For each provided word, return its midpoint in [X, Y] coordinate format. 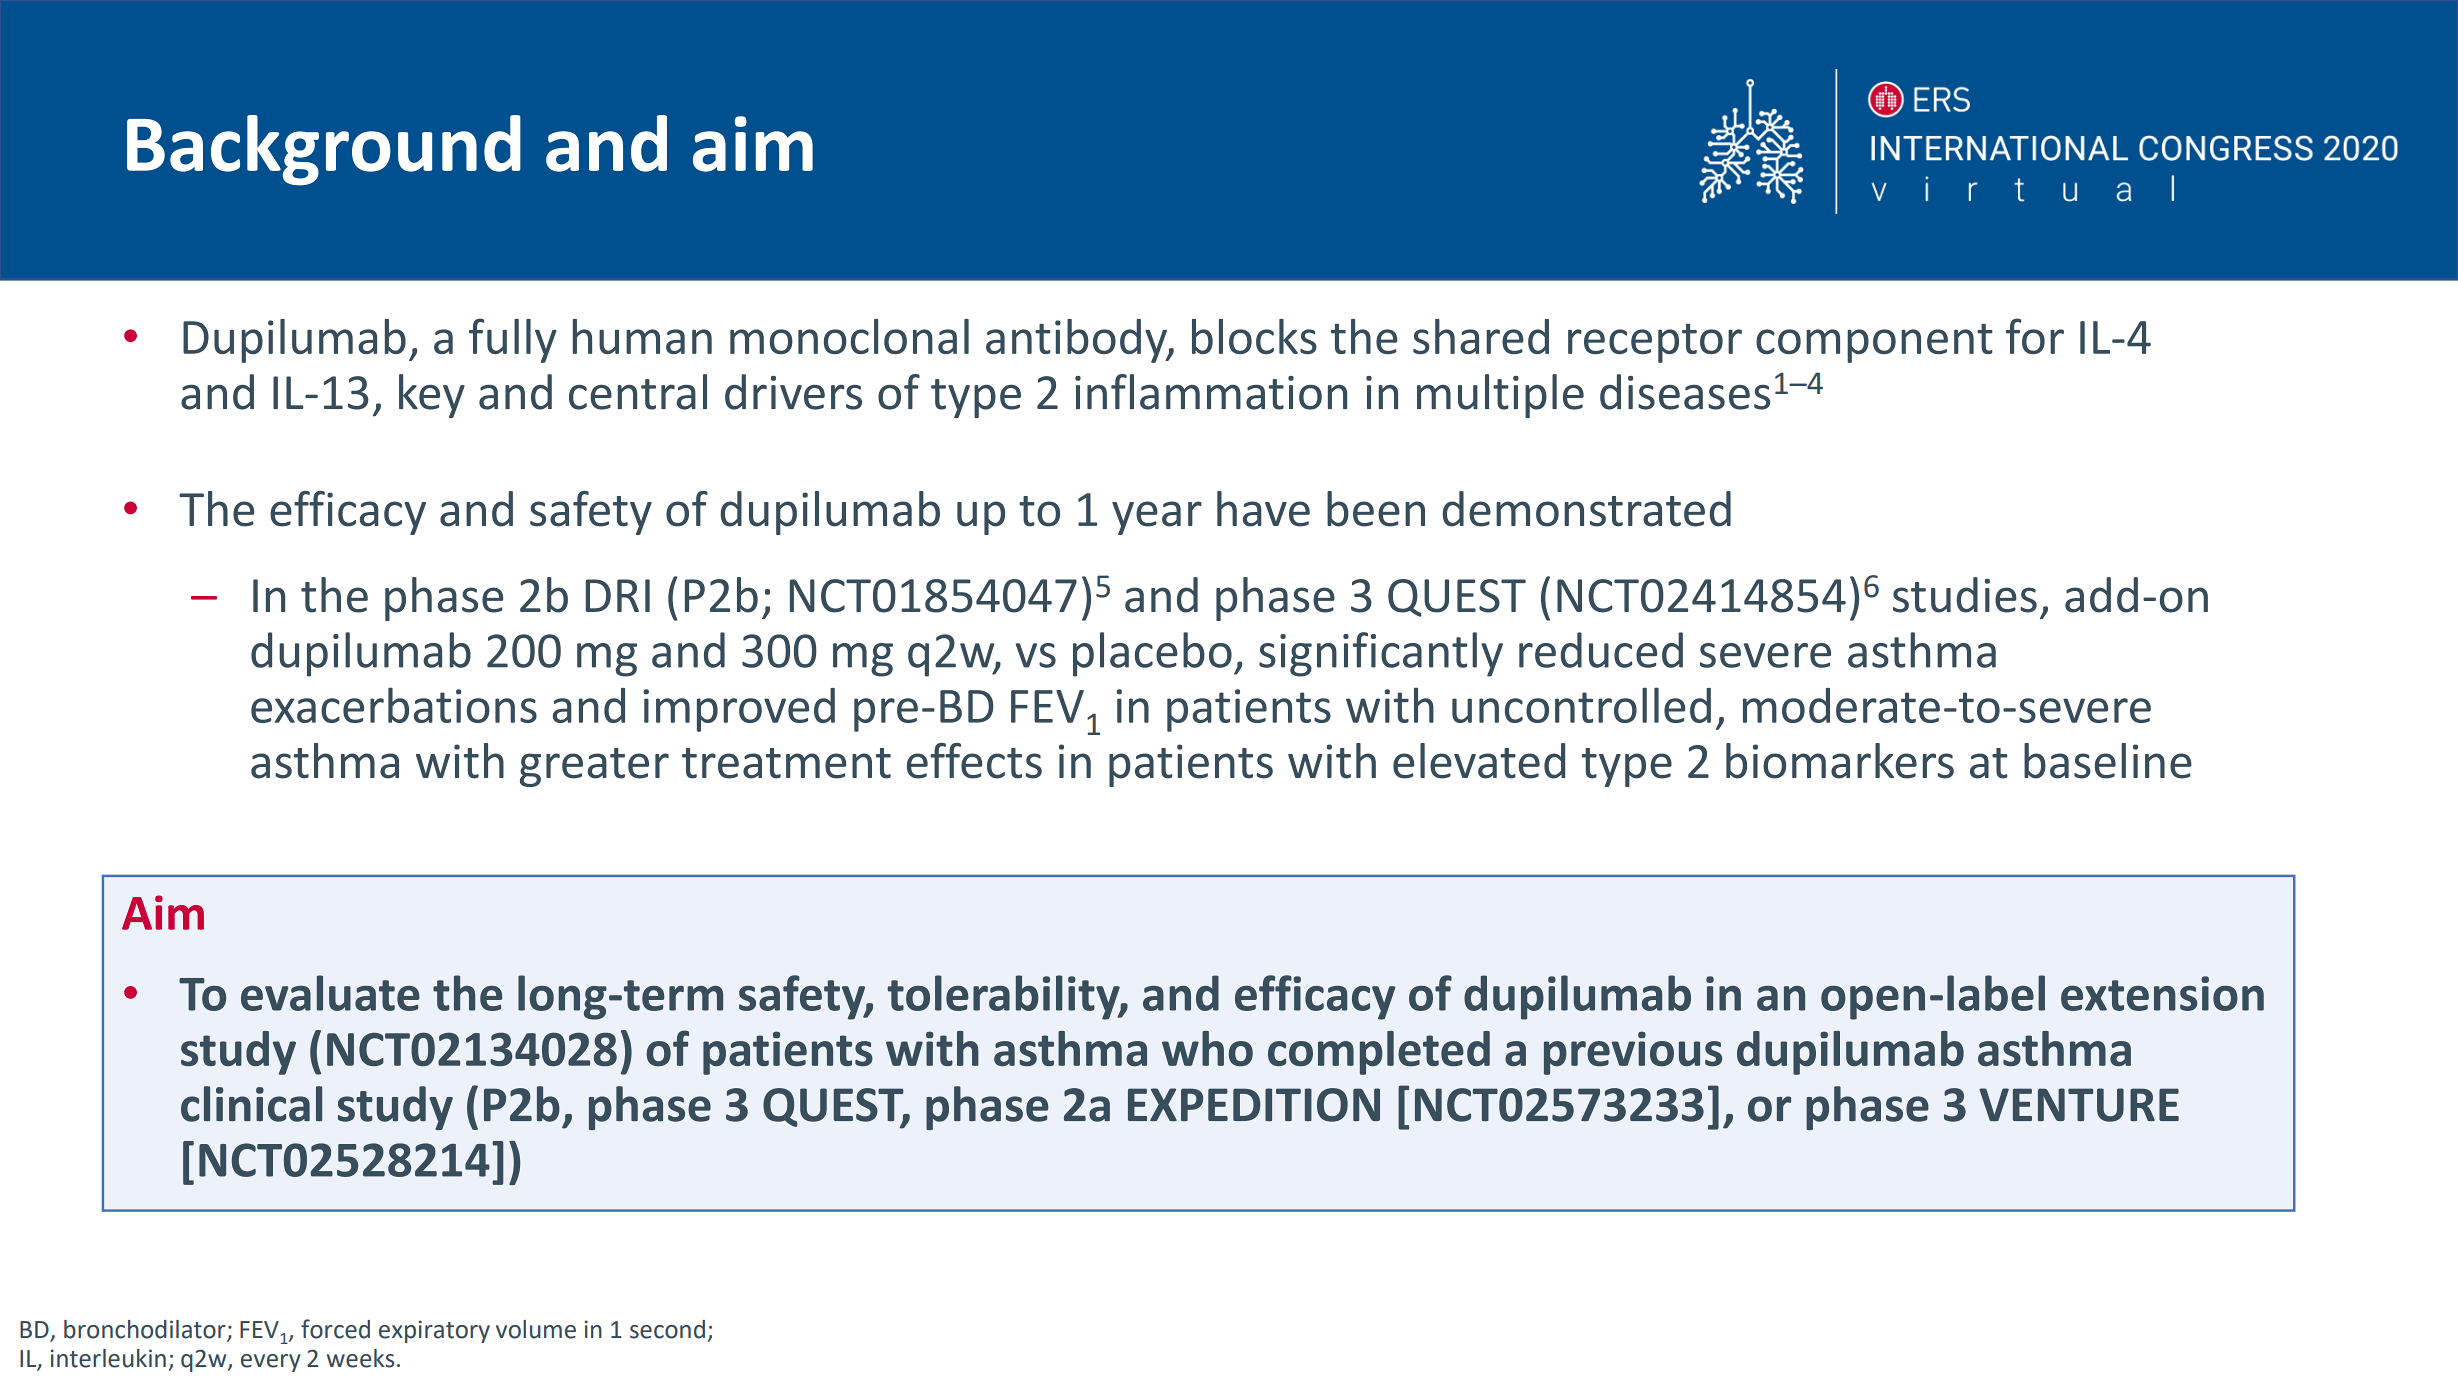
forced [335, 1329]
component [1874, 343]
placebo [1152, 654]
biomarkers [1840, 761]
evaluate [330, 993]
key [432, 396]
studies [1965, 595]
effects [974, 761]
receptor [1655, 343]
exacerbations [394, 705]
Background [324, 150]
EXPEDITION [1254, 1105]
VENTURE [2079, 1105]
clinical [251, 1104]
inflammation [1211, 392]
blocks [1254, 336]
